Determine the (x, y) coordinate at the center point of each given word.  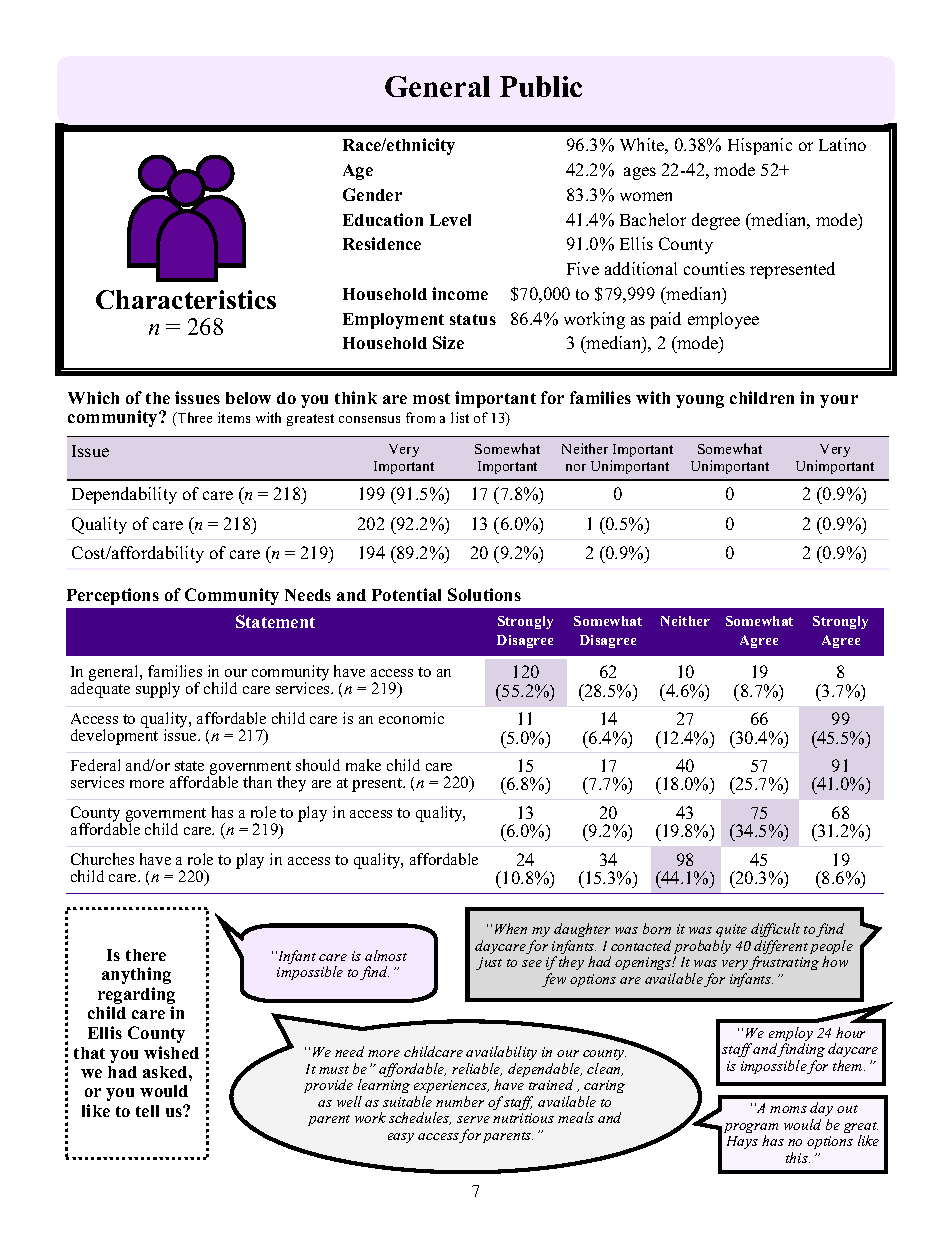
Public (541, 86)
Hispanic (760, 146)
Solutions (484, 594)
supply (158, 690)
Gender (372, 194)
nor (576, 467)
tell (147, 1111)
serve (473, 1119)
